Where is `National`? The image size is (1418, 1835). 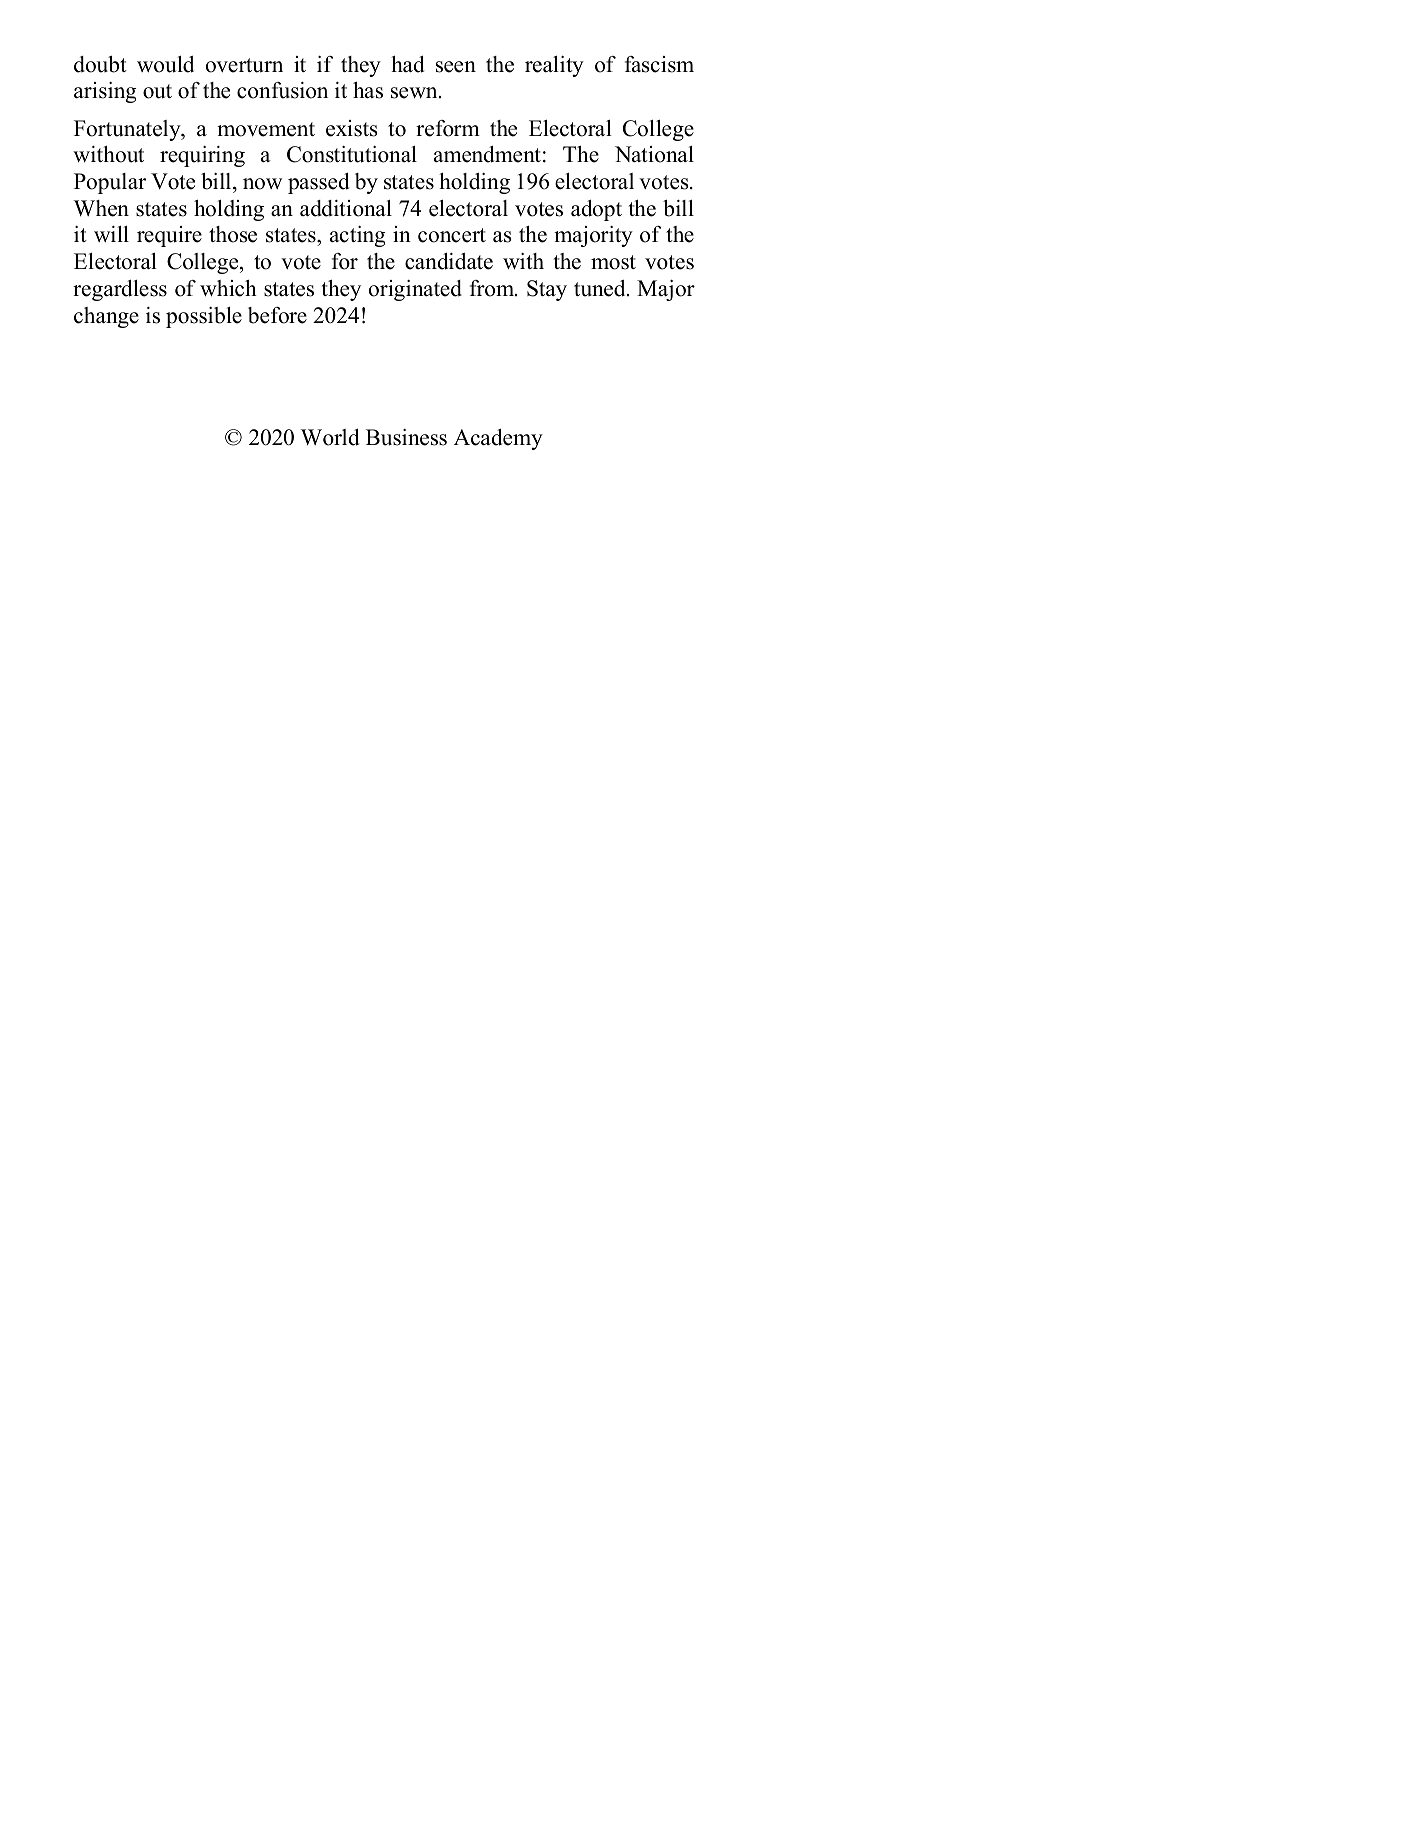
National is located at coordinates (654, 154).
